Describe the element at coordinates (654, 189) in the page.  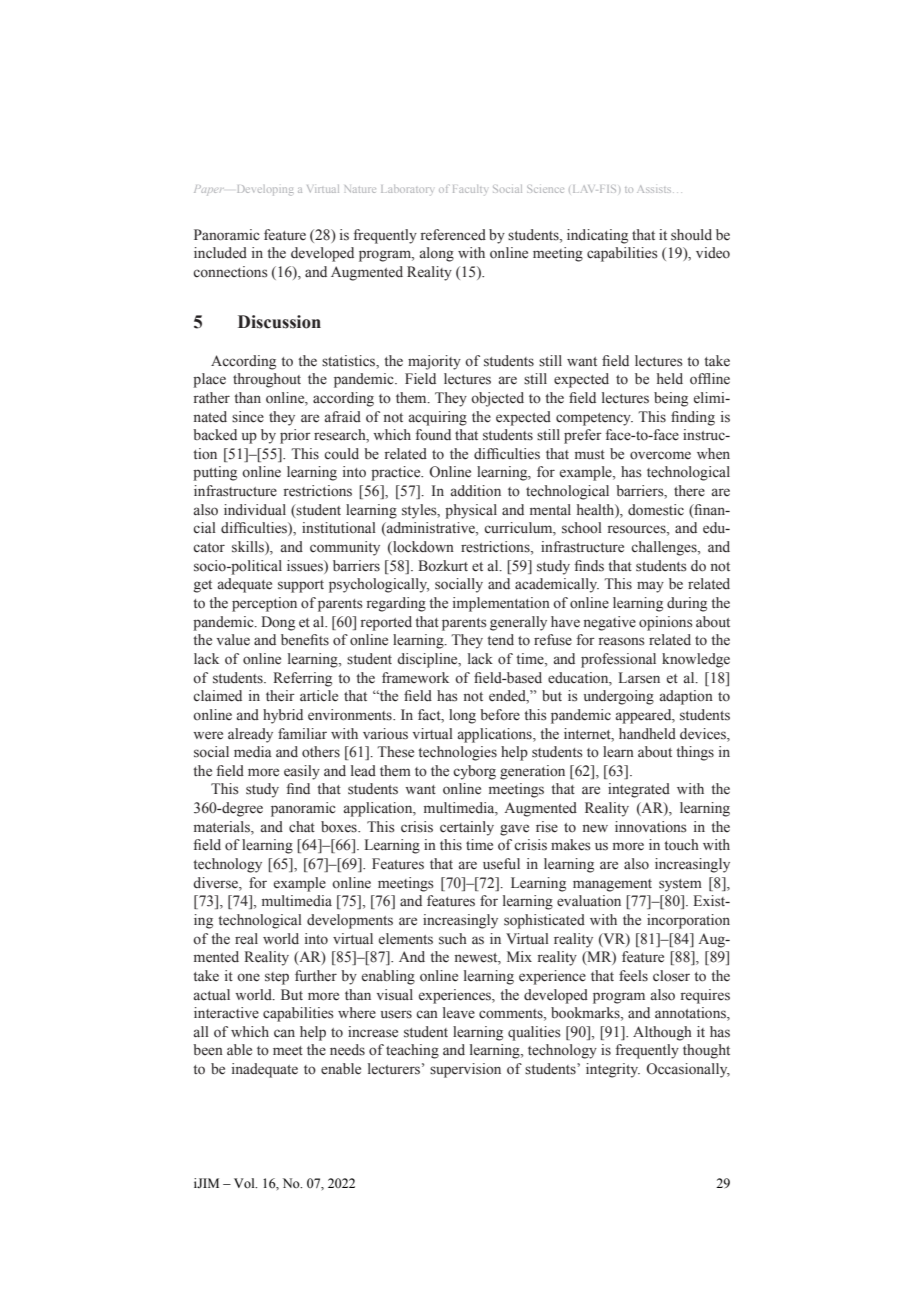
I see `Assists` at that location.
